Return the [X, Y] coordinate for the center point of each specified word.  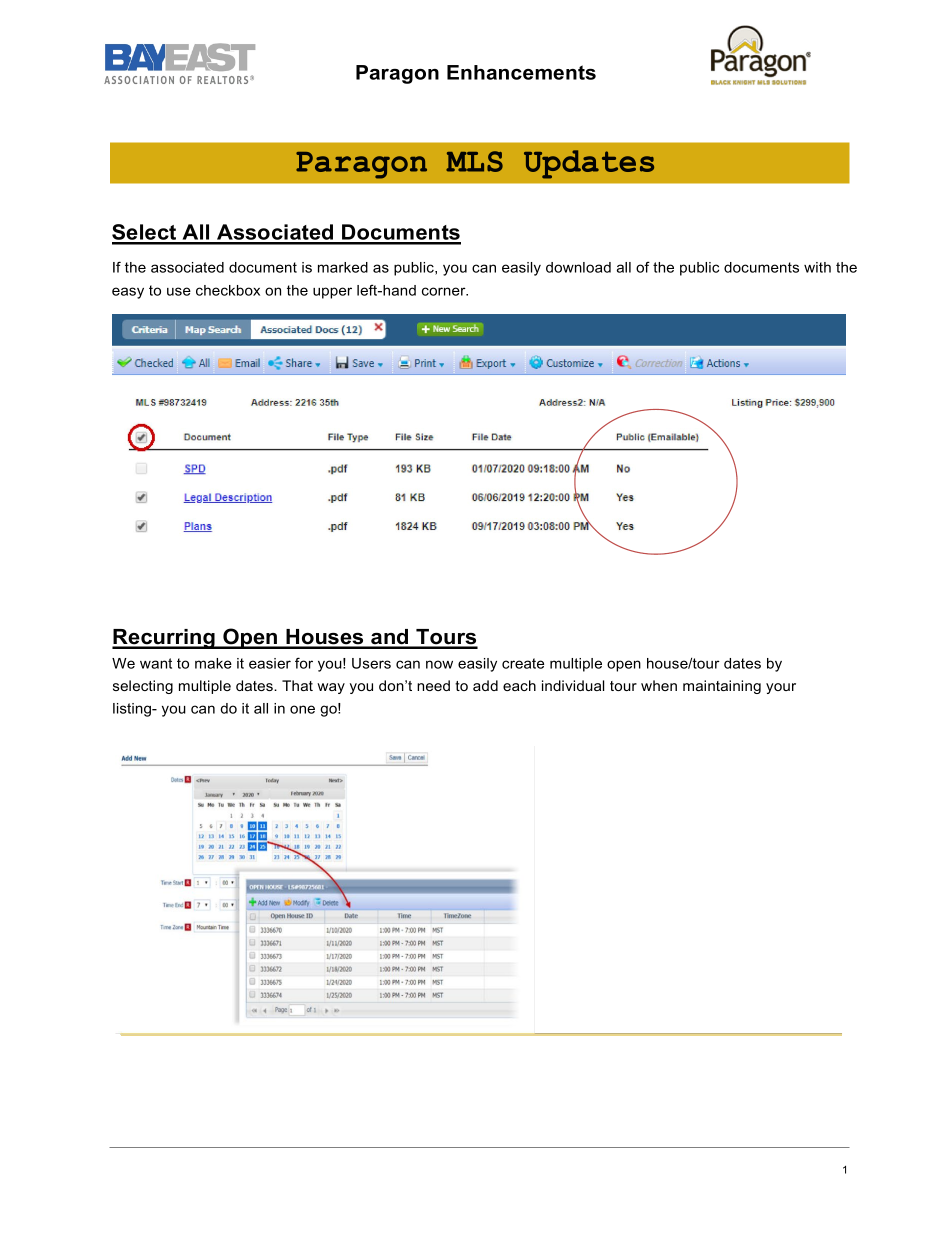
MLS [474, 161]
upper [332, 293]
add [485, 685]
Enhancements [521, 72]
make [213, 663]
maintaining [722, 687]
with [817, 267]
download [578, 267]
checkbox [228, 290]
